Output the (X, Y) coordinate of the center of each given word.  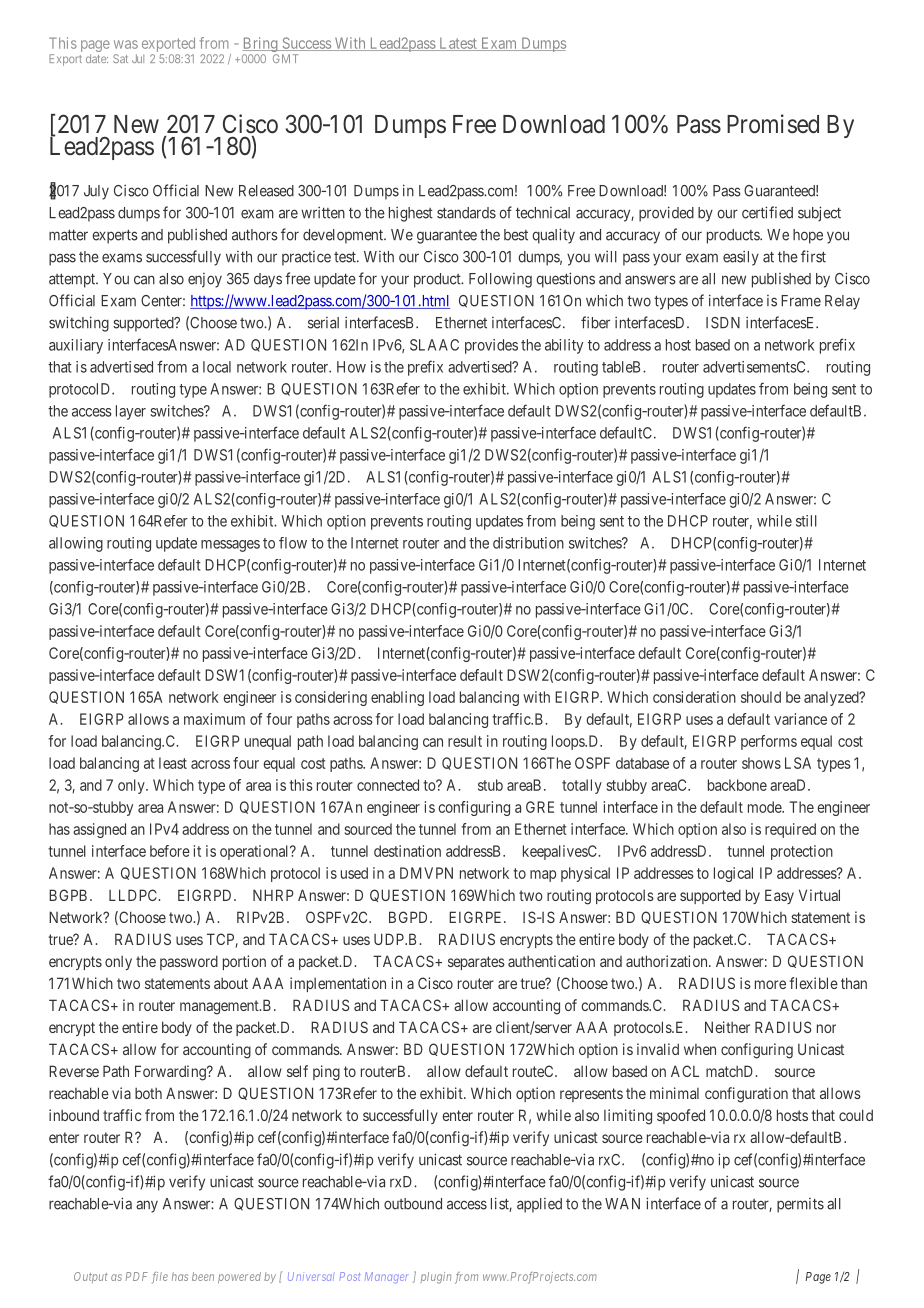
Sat (120, 58)
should (761, 697)
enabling (397, 698)
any (147, 1206)
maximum (214, 719)
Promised (773, 124)
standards (466, 213)
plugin (436, 1278)
